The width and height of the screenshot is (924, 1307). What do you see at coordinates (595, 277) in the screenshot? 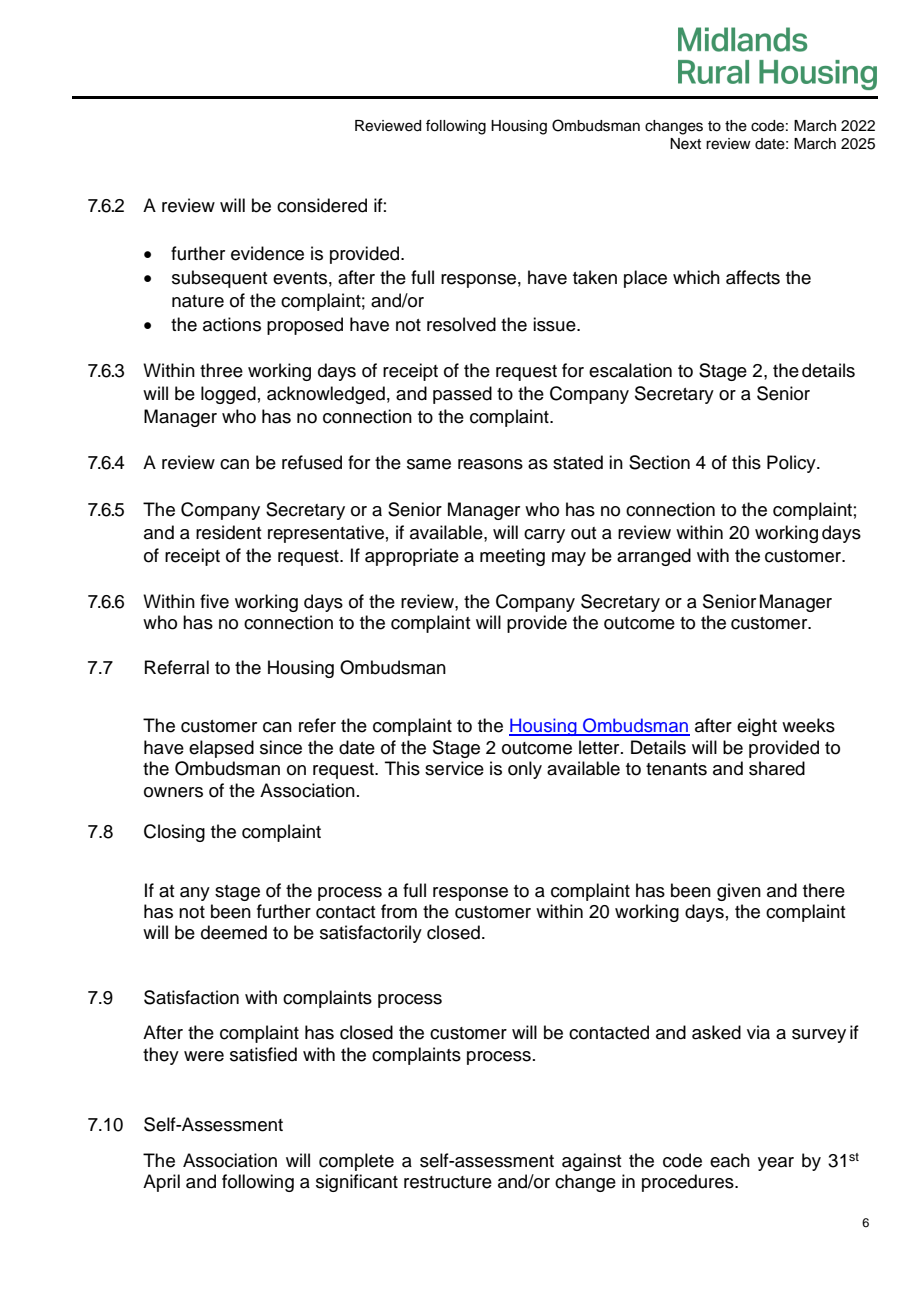
I see `taken` at bounding box center [595, 277].
